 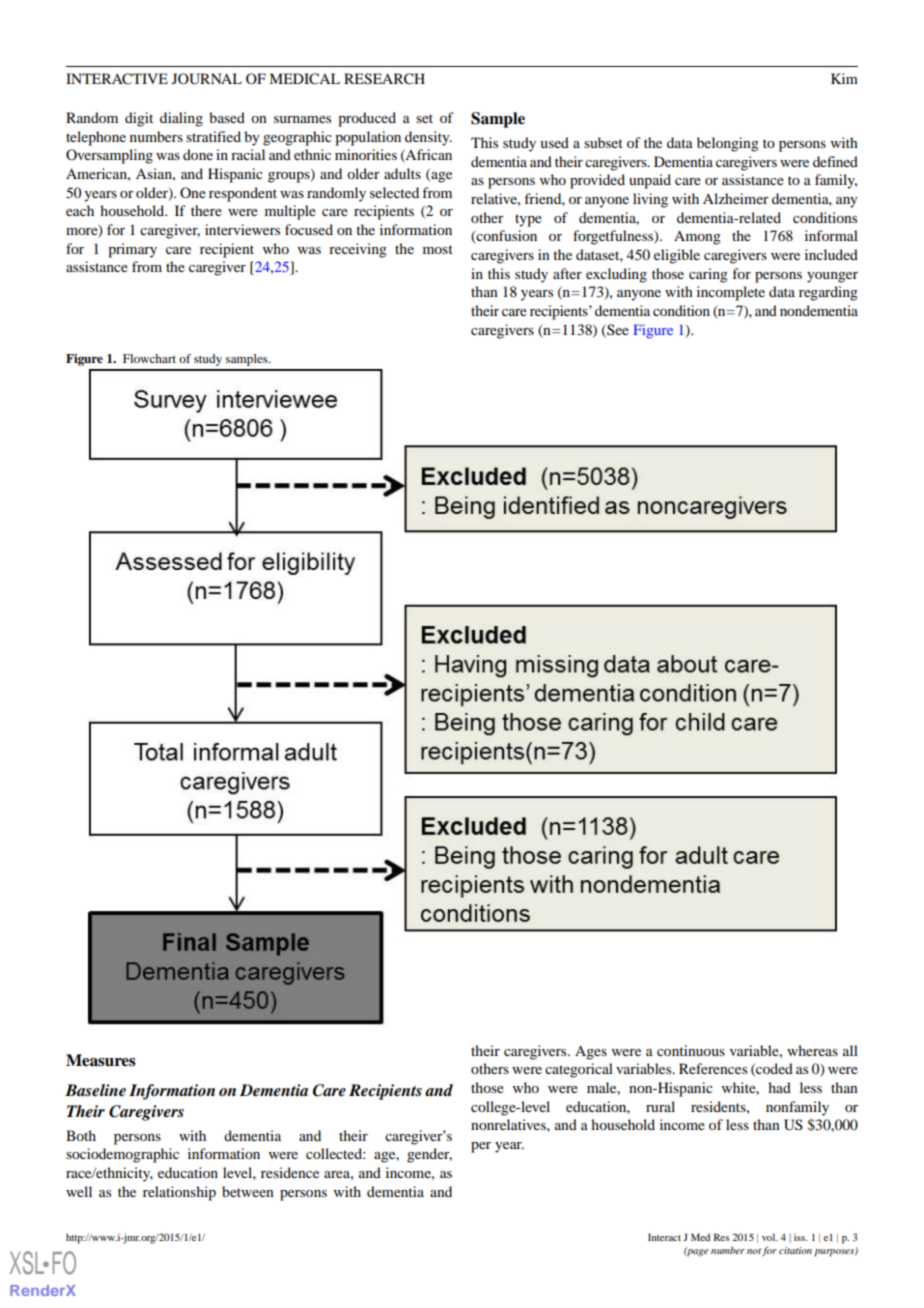 I want to click on density, so click(x=428, y=138).
